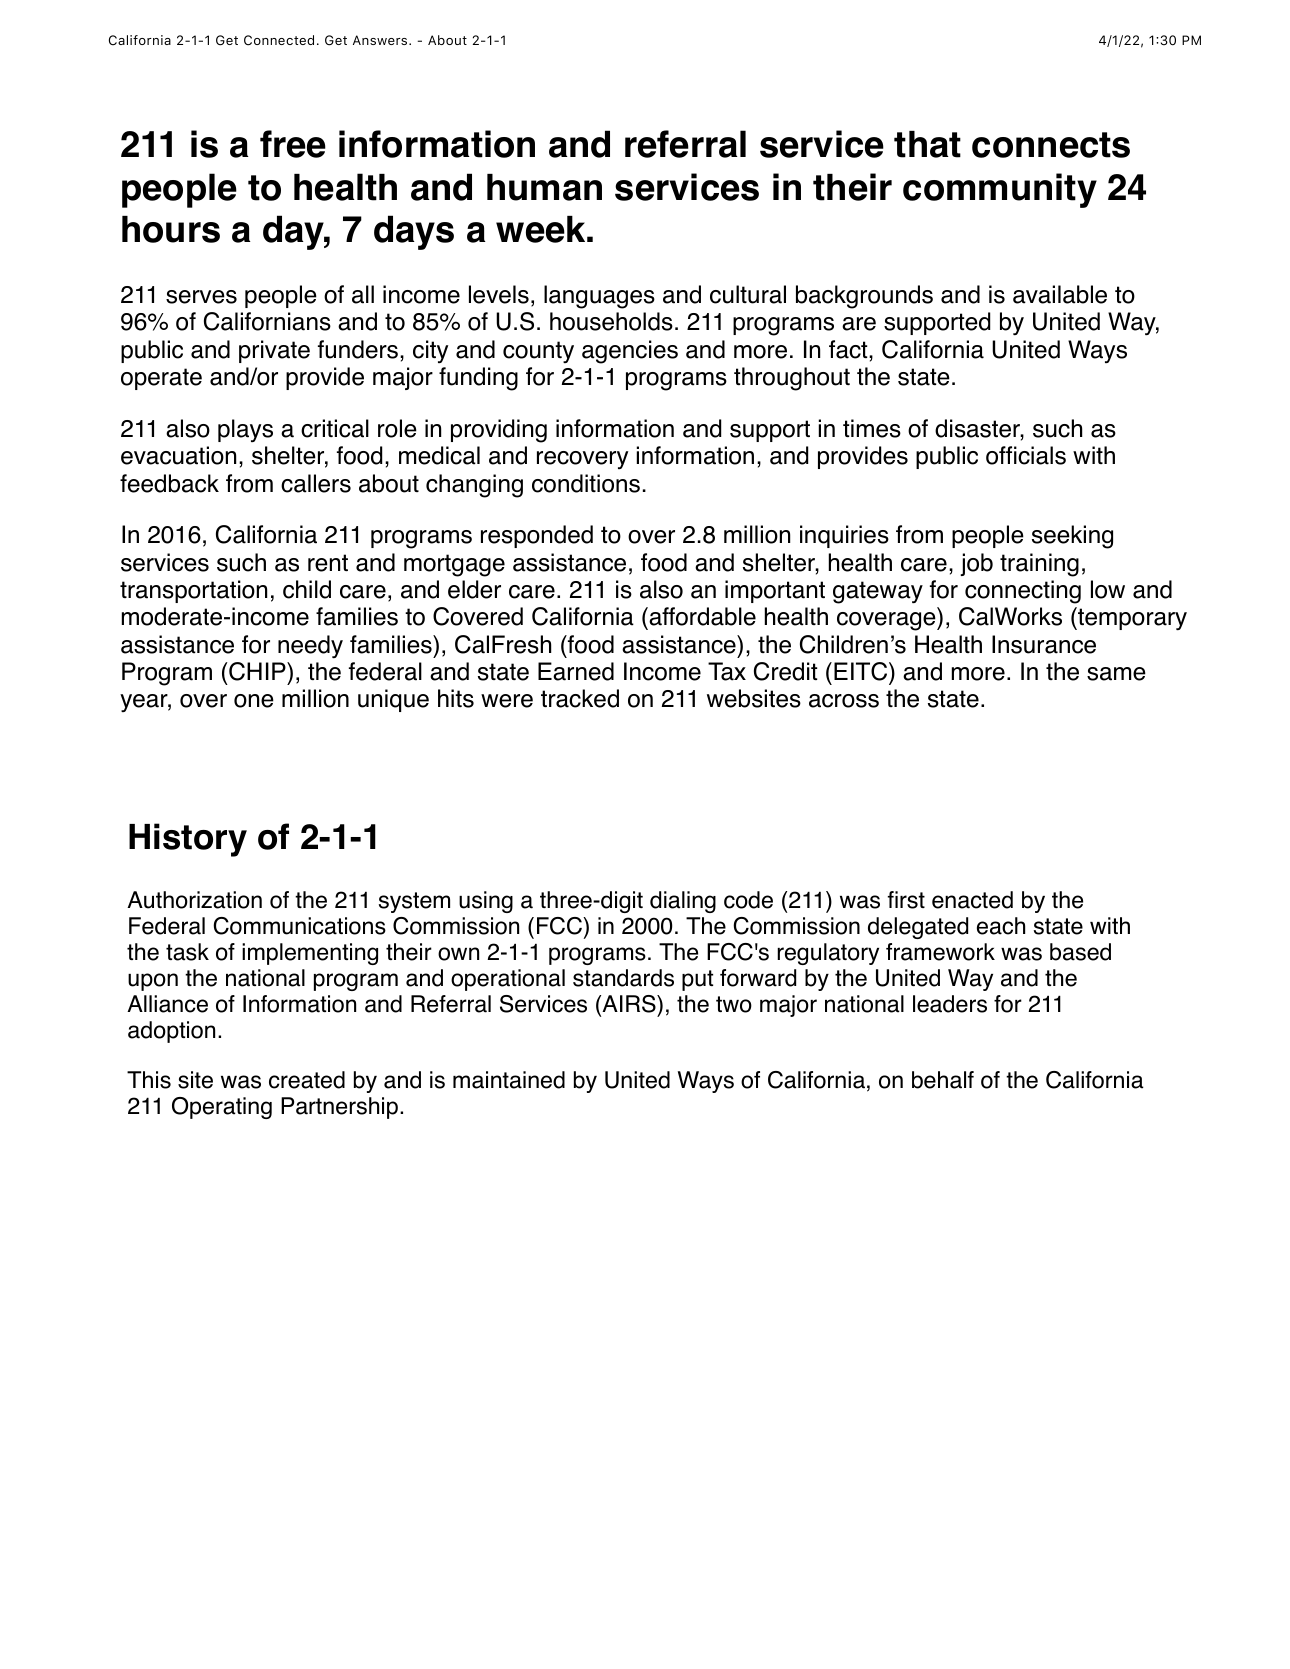 The height and width of the image is (1669, 1290). What do you see at coordinates (580, 698) in the image?
I see `tracked` at bounding box center [580, 698].
